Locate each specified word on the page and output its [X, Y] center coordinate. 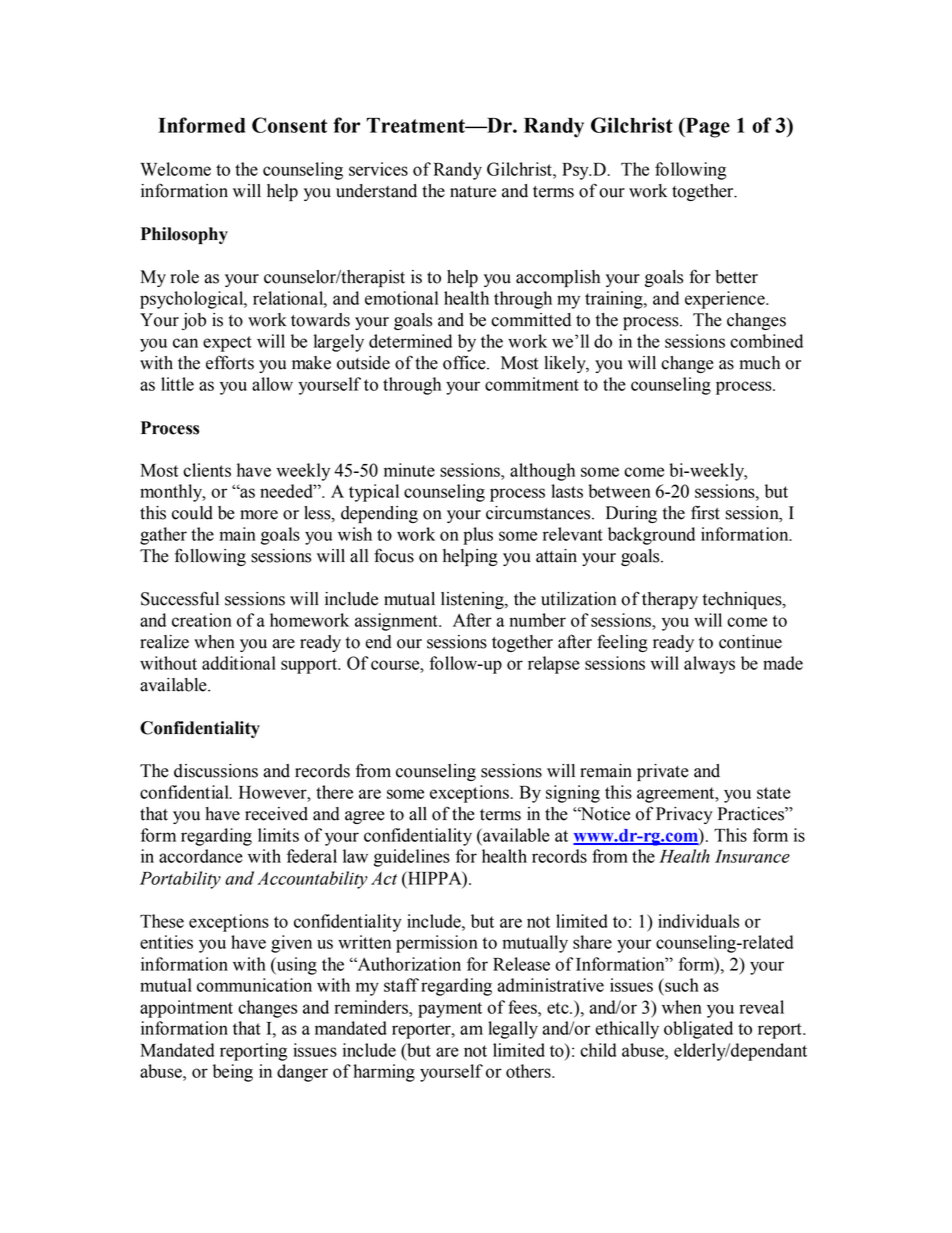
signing [573, 794]
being [233, 1073]
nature [473, 192]
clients [207, 470]
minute [409, 470]
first [705, 512]
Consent [289, 125]
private [663, 772]
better [736, 277]
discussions [216, 771]
